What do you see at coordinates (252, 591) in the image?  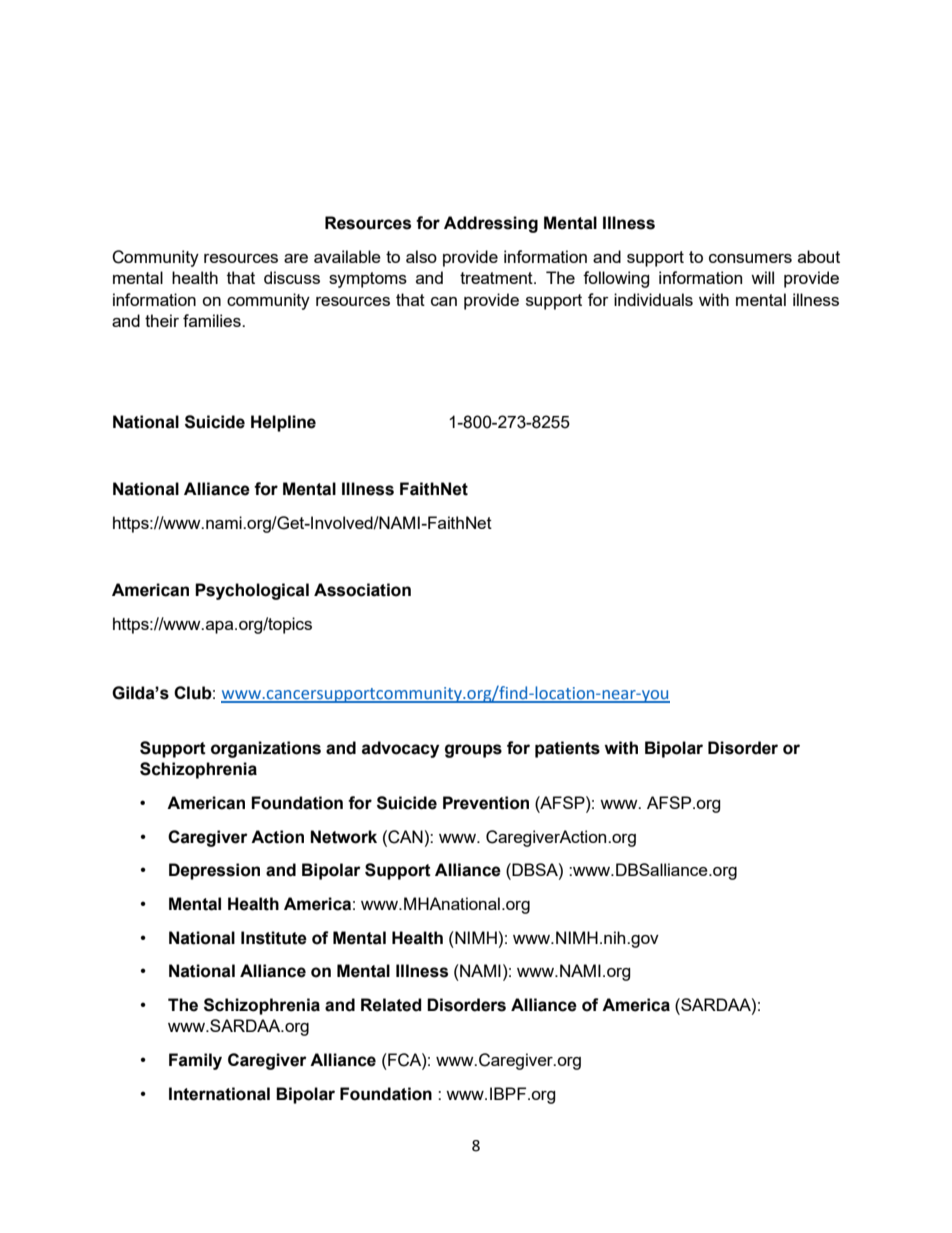 I see `Psychological` at bounding box center [252, 591].
